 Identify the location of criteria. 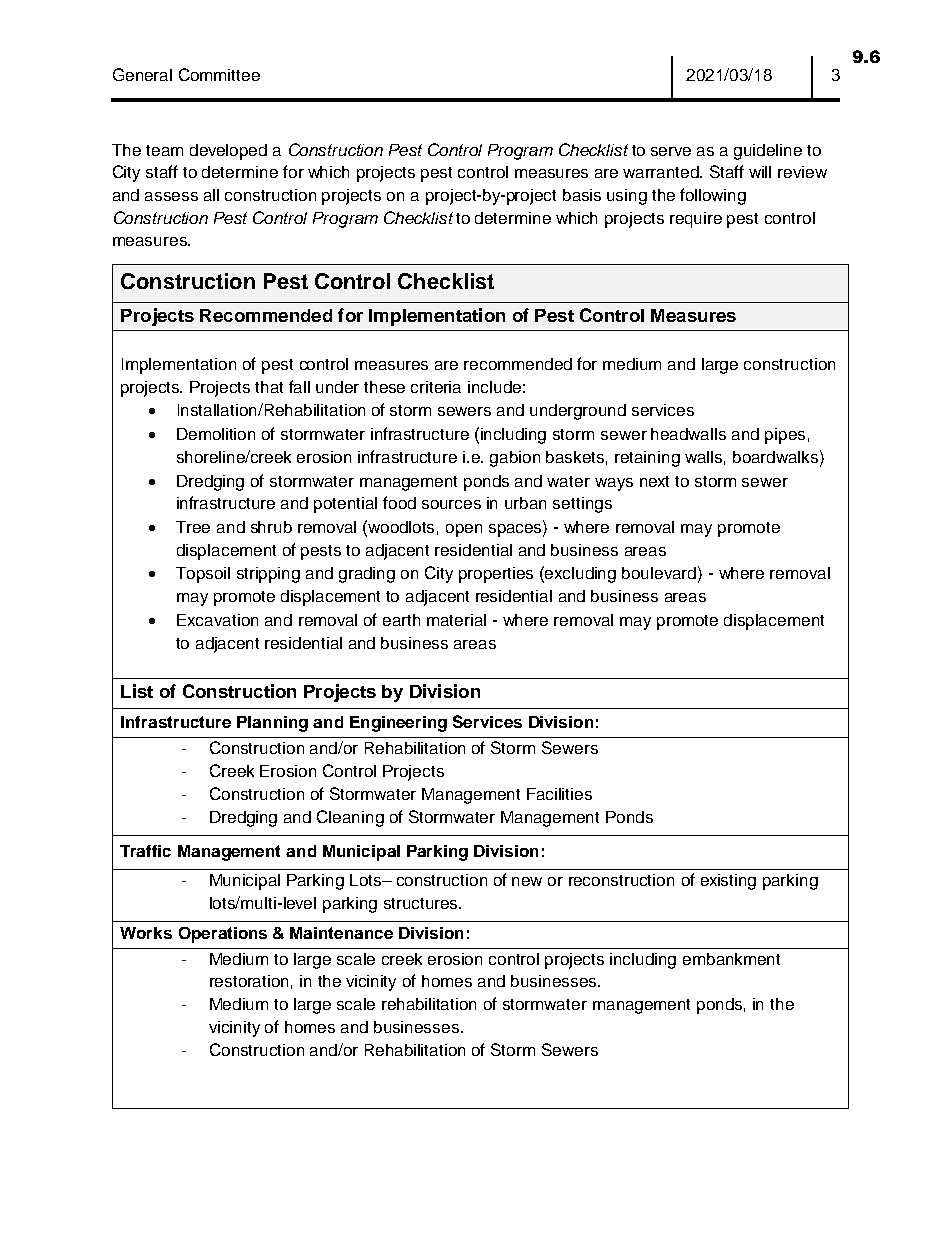
(436, 387).
